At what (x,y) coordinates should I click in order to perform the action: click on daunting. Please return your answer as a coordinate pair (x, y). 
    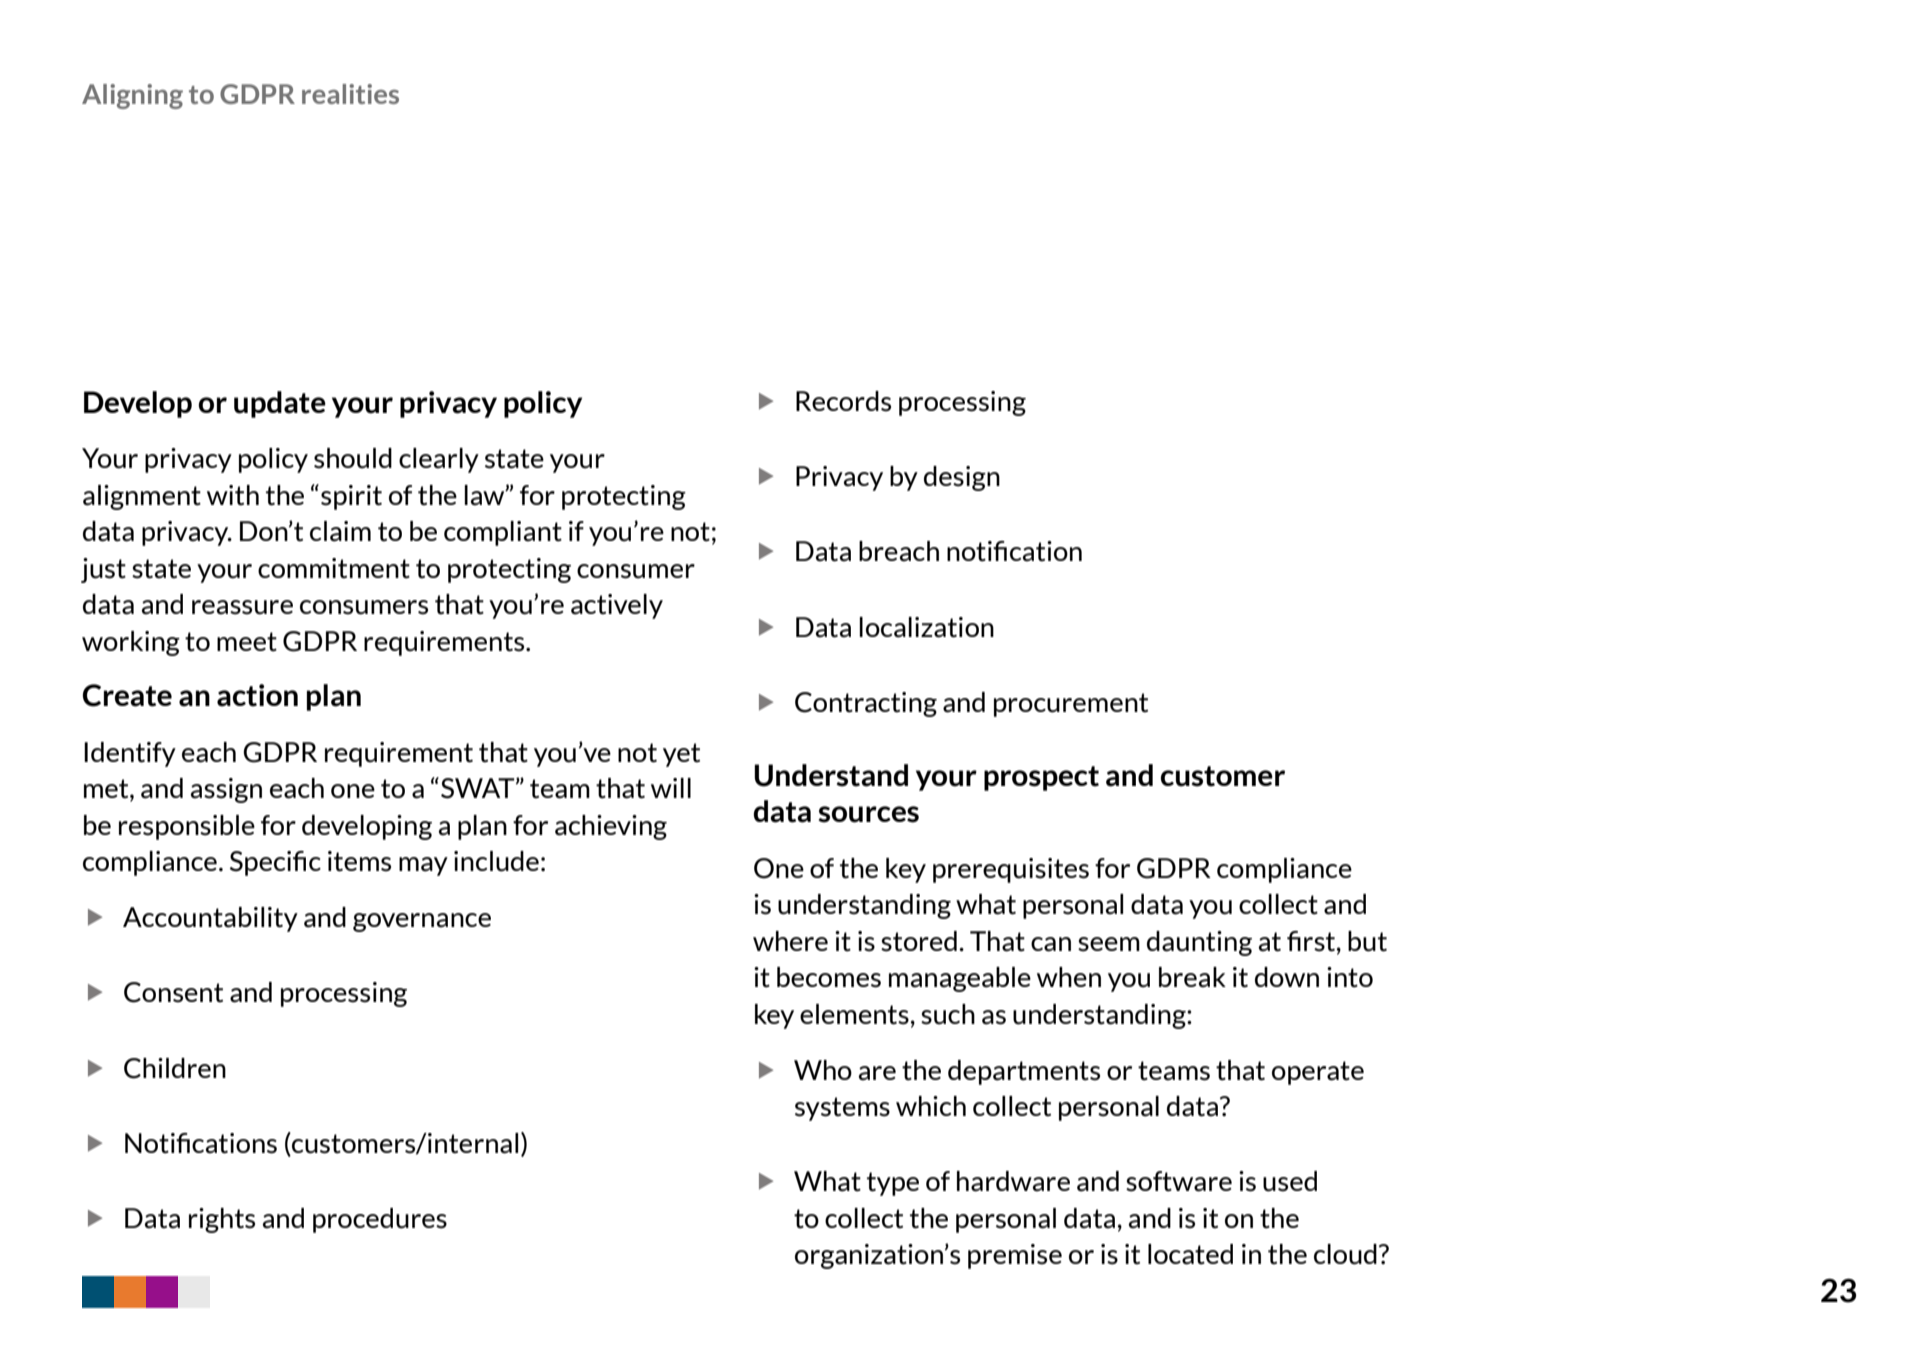
    Looking at the image, I should click on (1199, 943).
